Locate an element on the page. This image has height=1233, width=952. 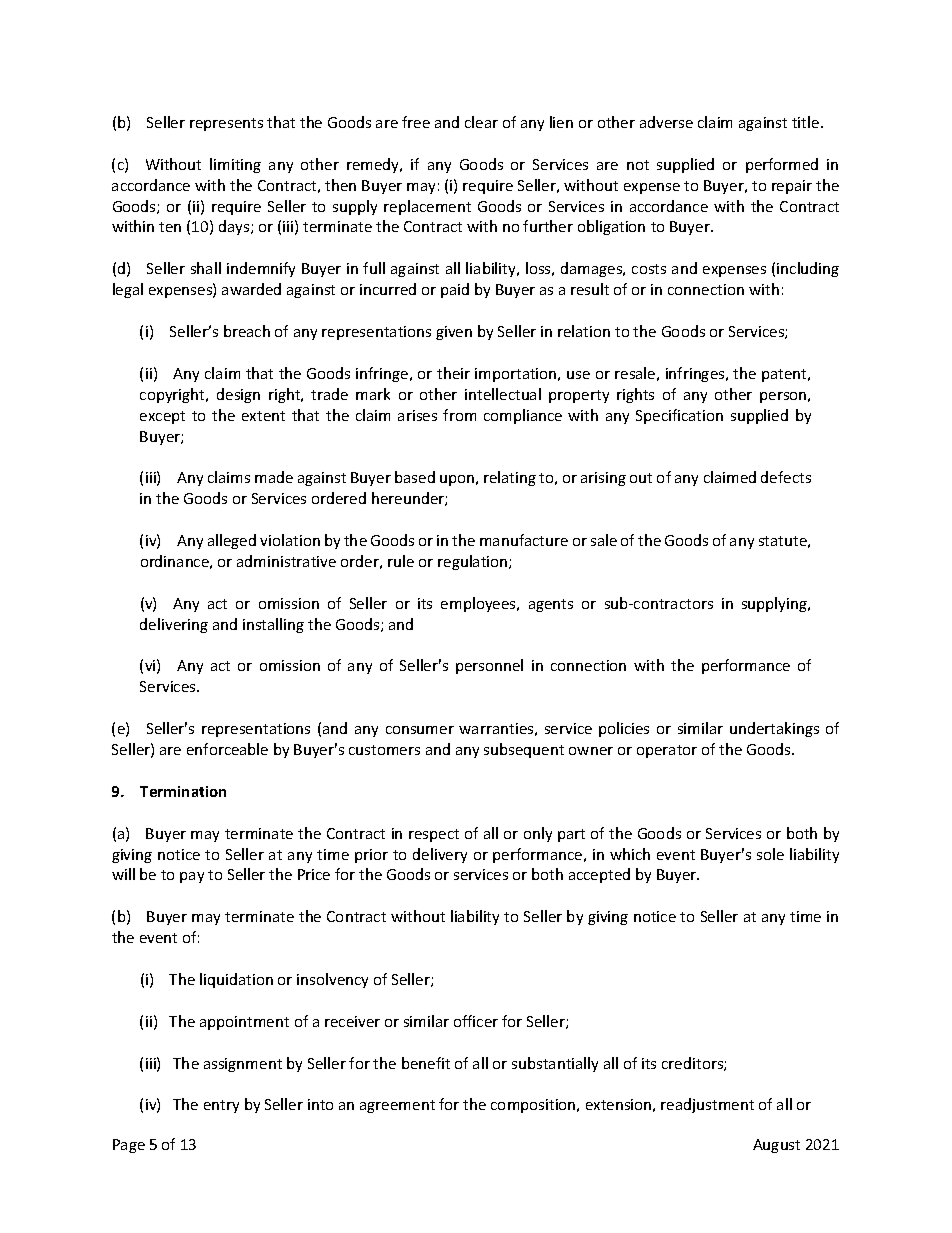
Specification is located at coordinates (679, 416).
